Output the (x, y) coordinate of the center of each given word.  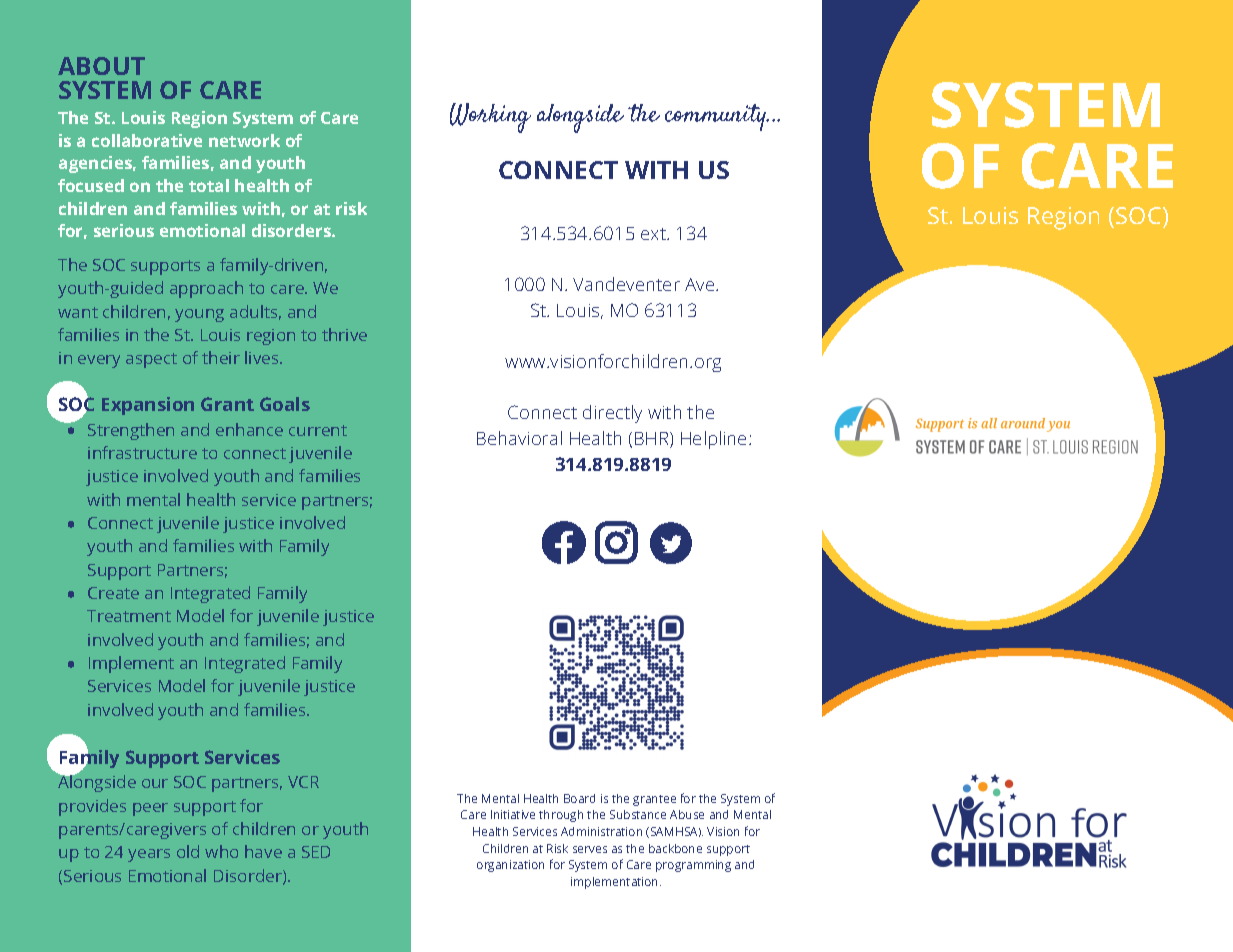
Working (490, 118)
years (149, 855)
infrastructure (142, 452)
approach (206, 289)
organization (510, 866)
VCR (303, 782)
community (717, 117)
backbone (675, 848)
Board (579, 798)
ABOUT (101, 66)
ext (654, 234)
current (318, 430)
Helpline (713, 440)
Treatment (129, 616)
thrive (344, 334)
